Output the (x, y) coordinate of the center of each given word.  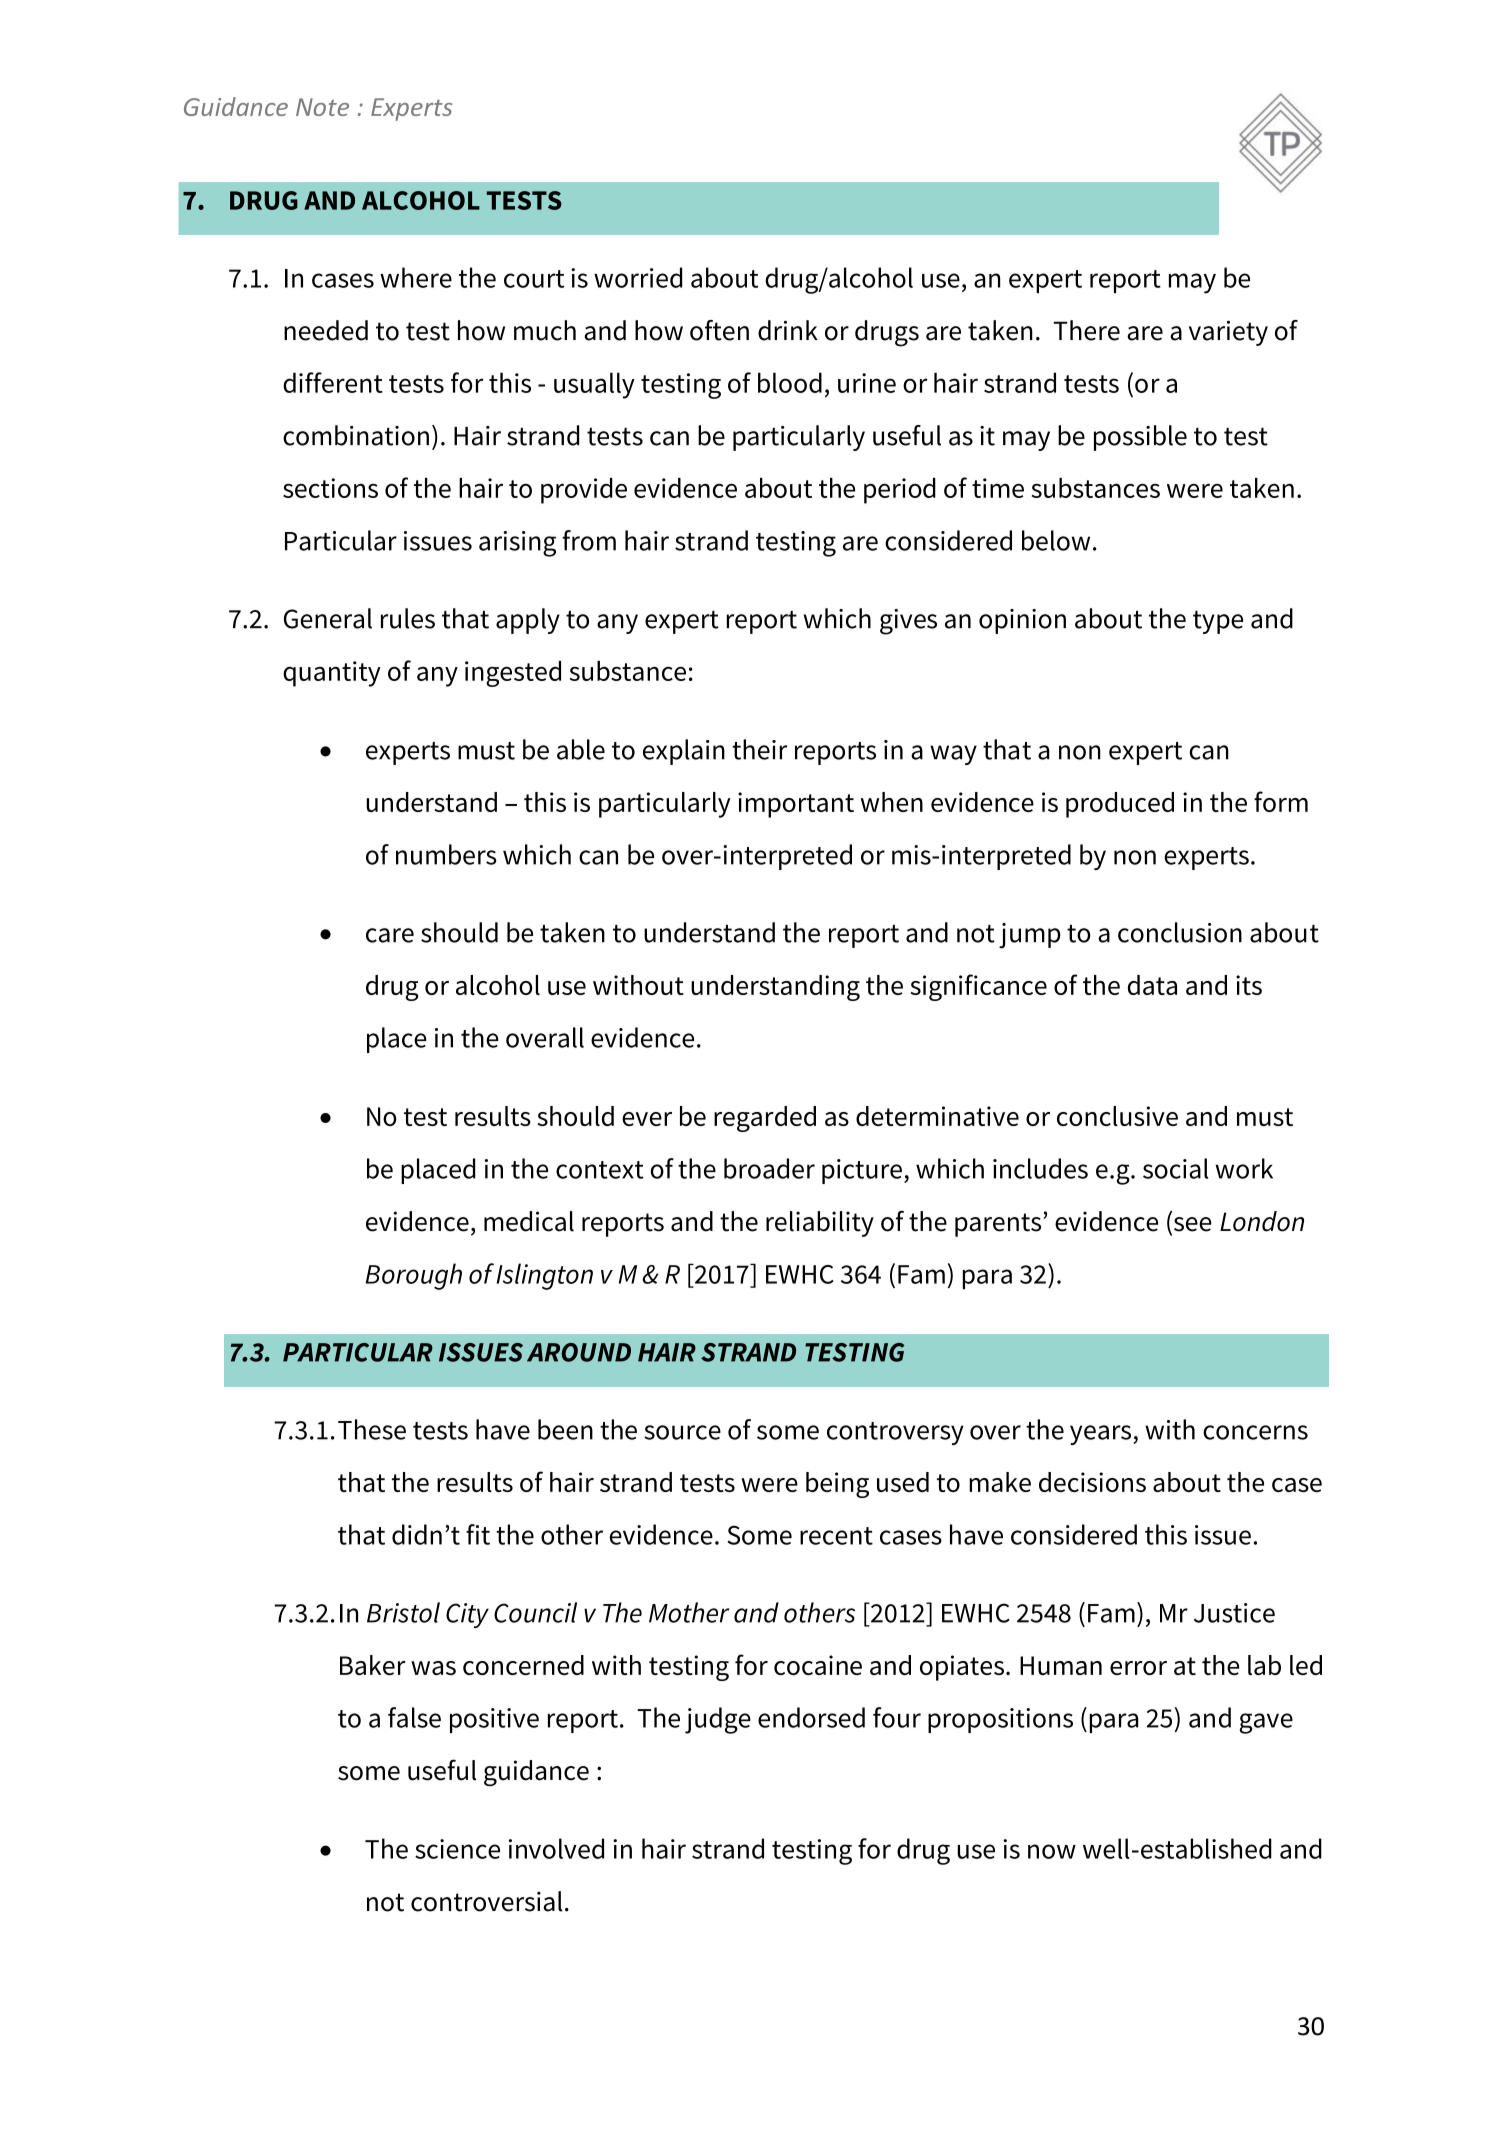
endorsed (811, 1717)
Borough (414, 1276)
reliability (820, 1224)
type (1218, 622)
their (759, 749)
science (457, 1849)
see (1191, 1225)
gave (1266, 1723)
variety (1228, 333)
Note (322, 107)
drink (788, 330)
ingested (513, 674)
